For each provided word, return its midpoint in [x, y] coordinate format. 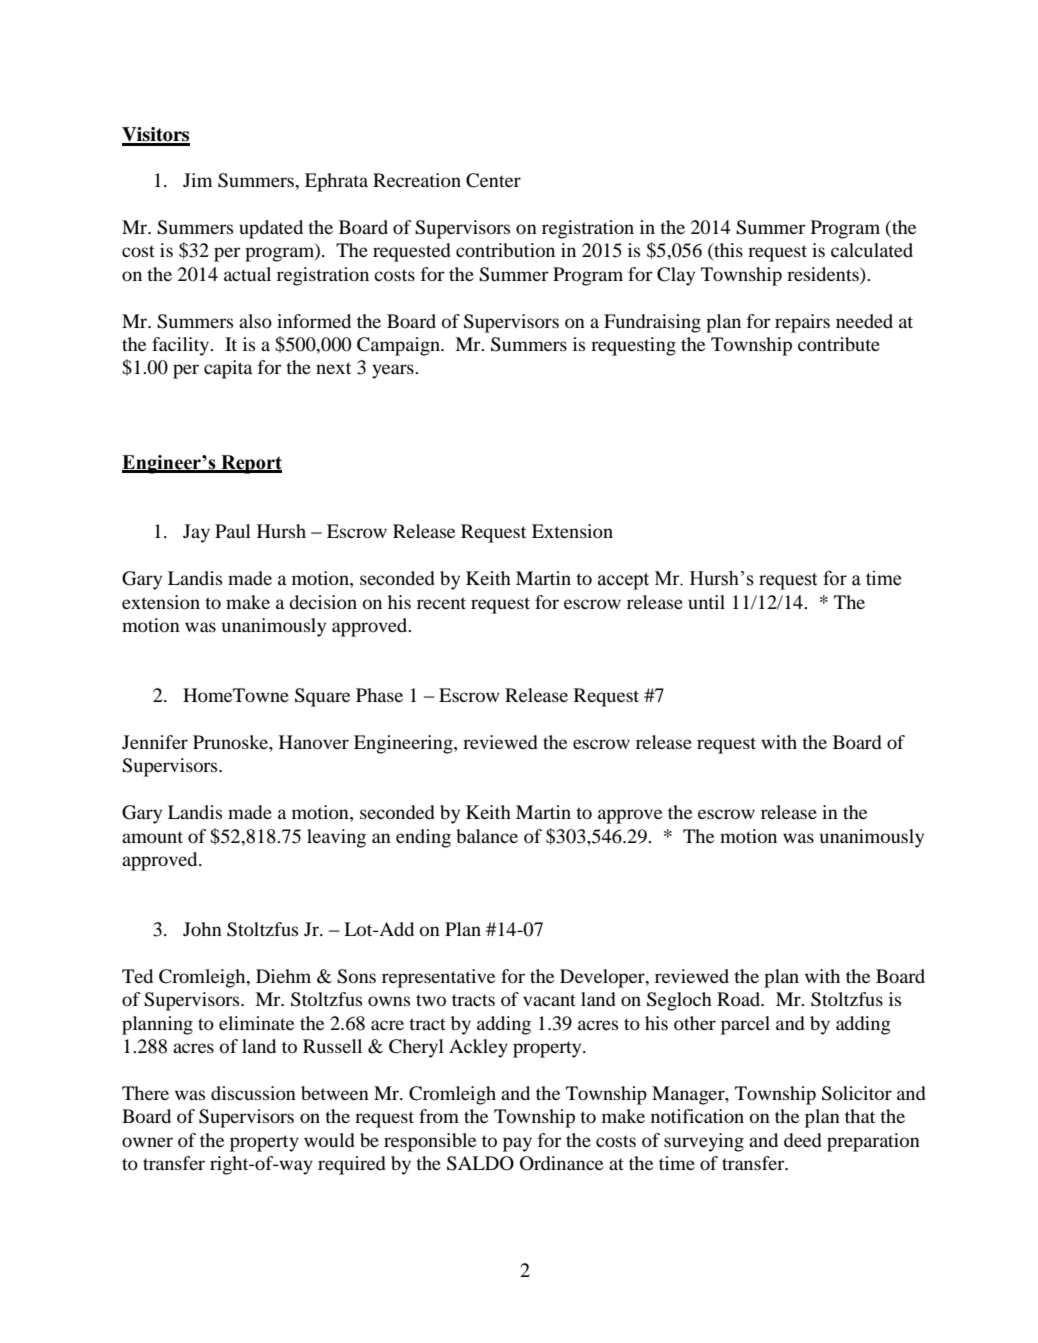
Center [493, 180]
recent [441, 603]
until [706, 602]
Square [322, 697]
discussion [253, 1093]
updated [271, 229]
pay [517, 1144]
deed [803, 1140]
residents [824, 274]
